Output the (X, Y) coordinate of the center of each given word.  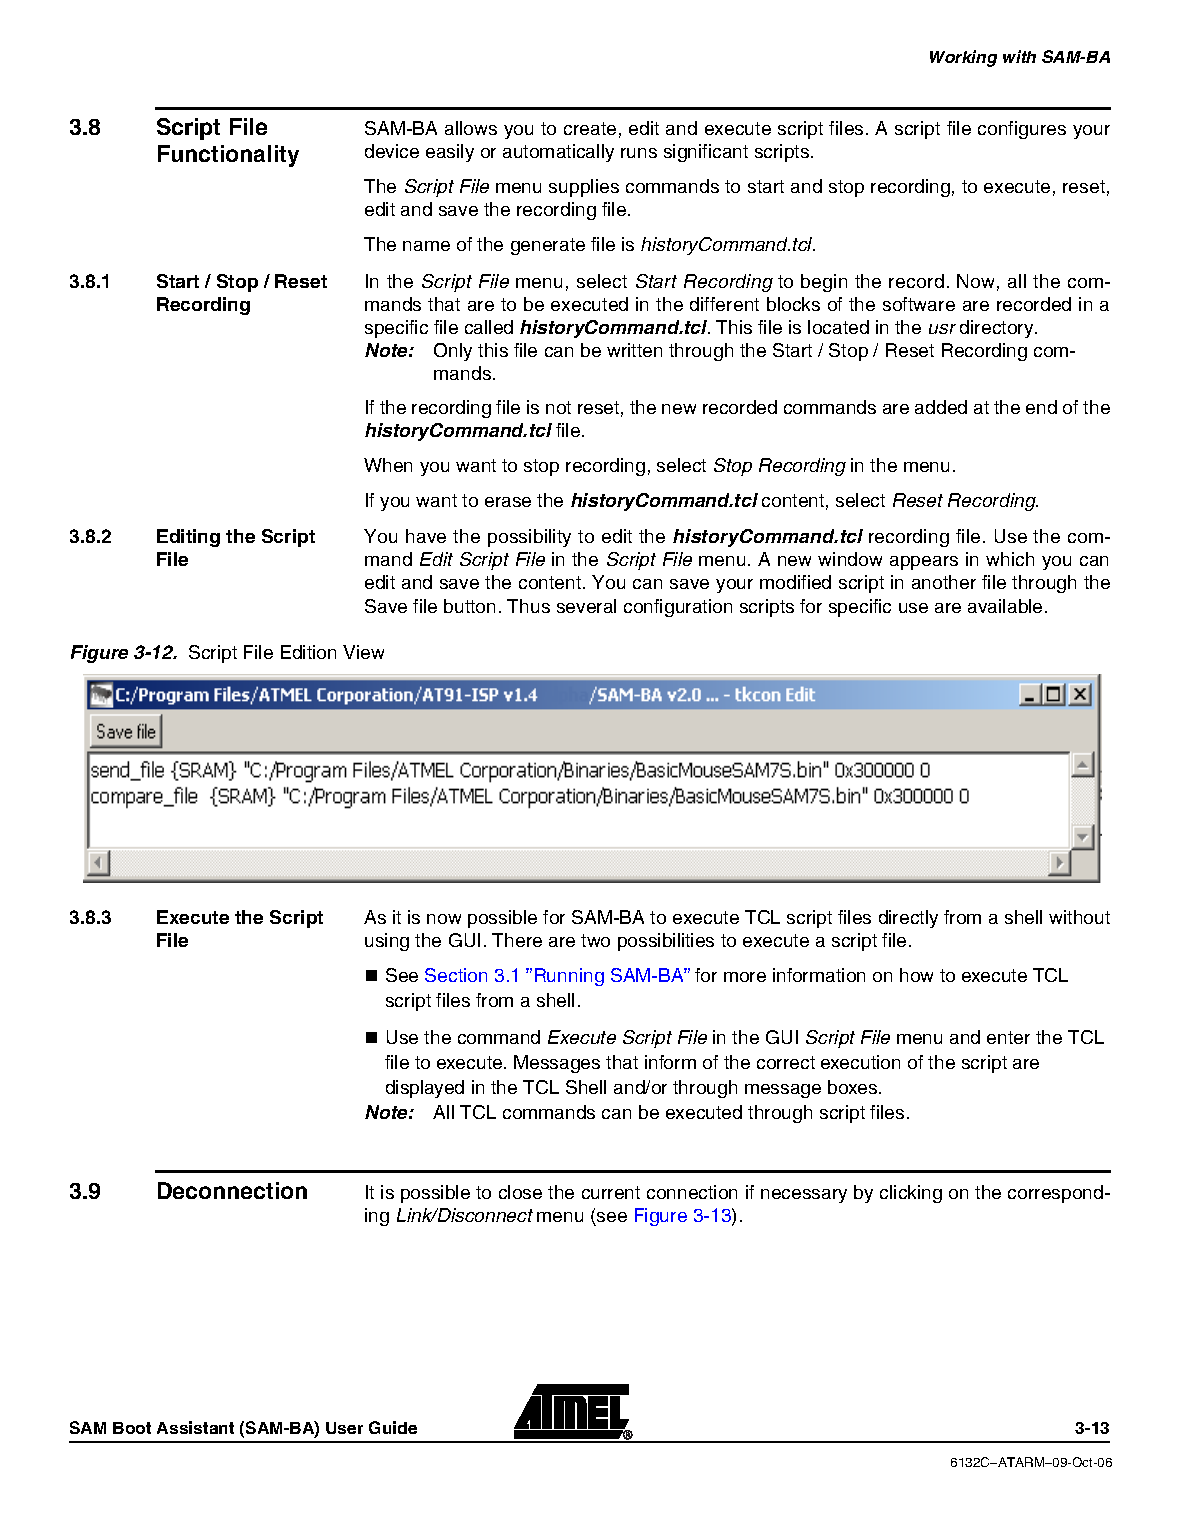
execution (860, 1062)
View (363, 652)
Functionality (228, 156)
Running (569, 977)
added (941, 407)
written (634, 350)
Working (963, 58)
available (1005, 606)
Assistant (195, 1427)
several (586, 606)
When (388, 465)
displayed (425, 1089)
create (590, 128)
